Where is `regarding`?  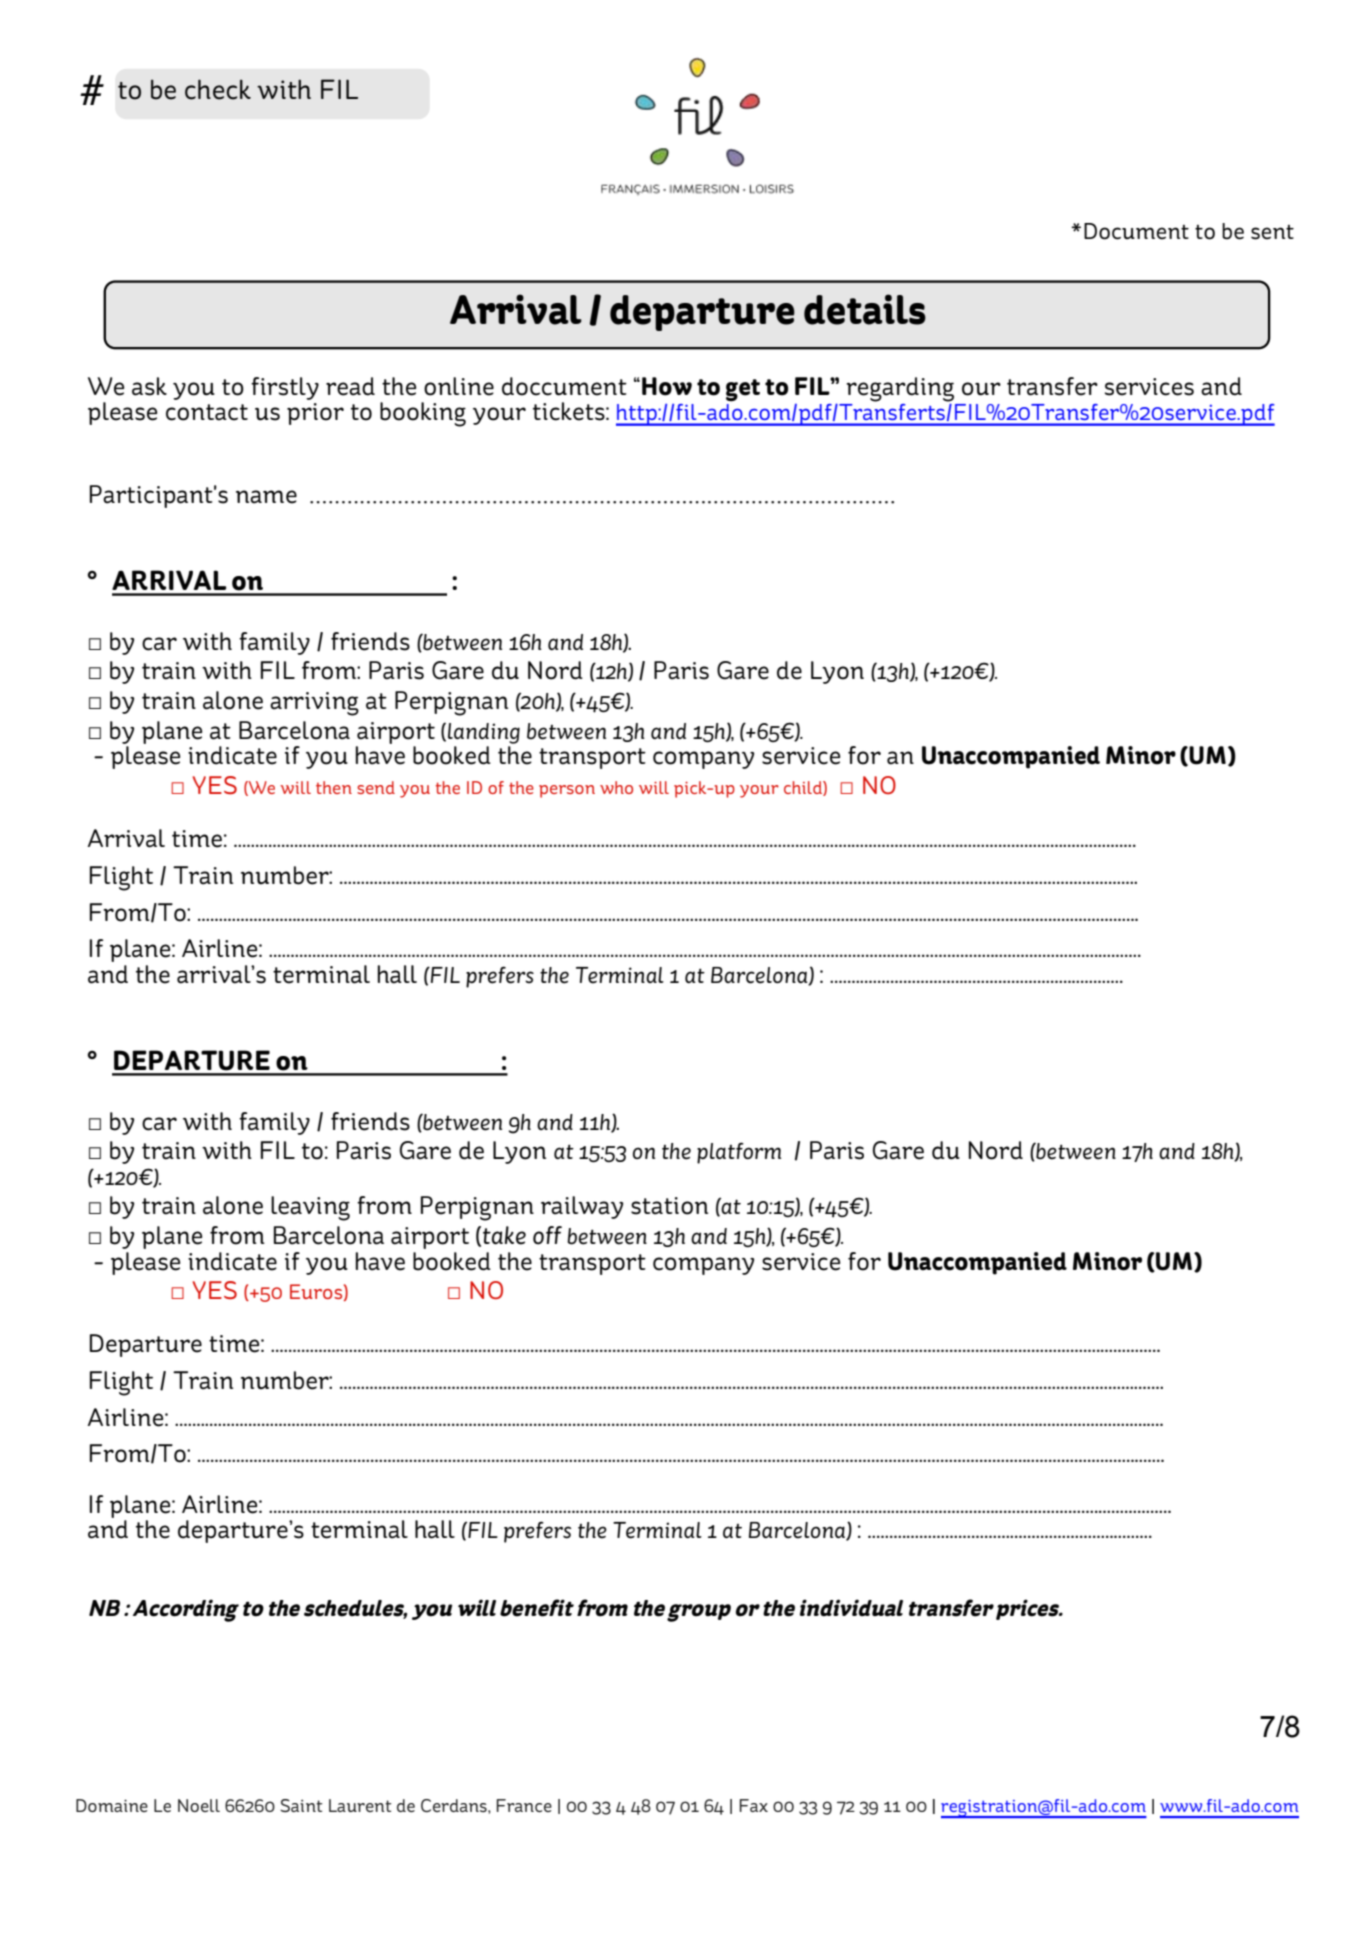 regarding is located at coordinates (900, 390).
